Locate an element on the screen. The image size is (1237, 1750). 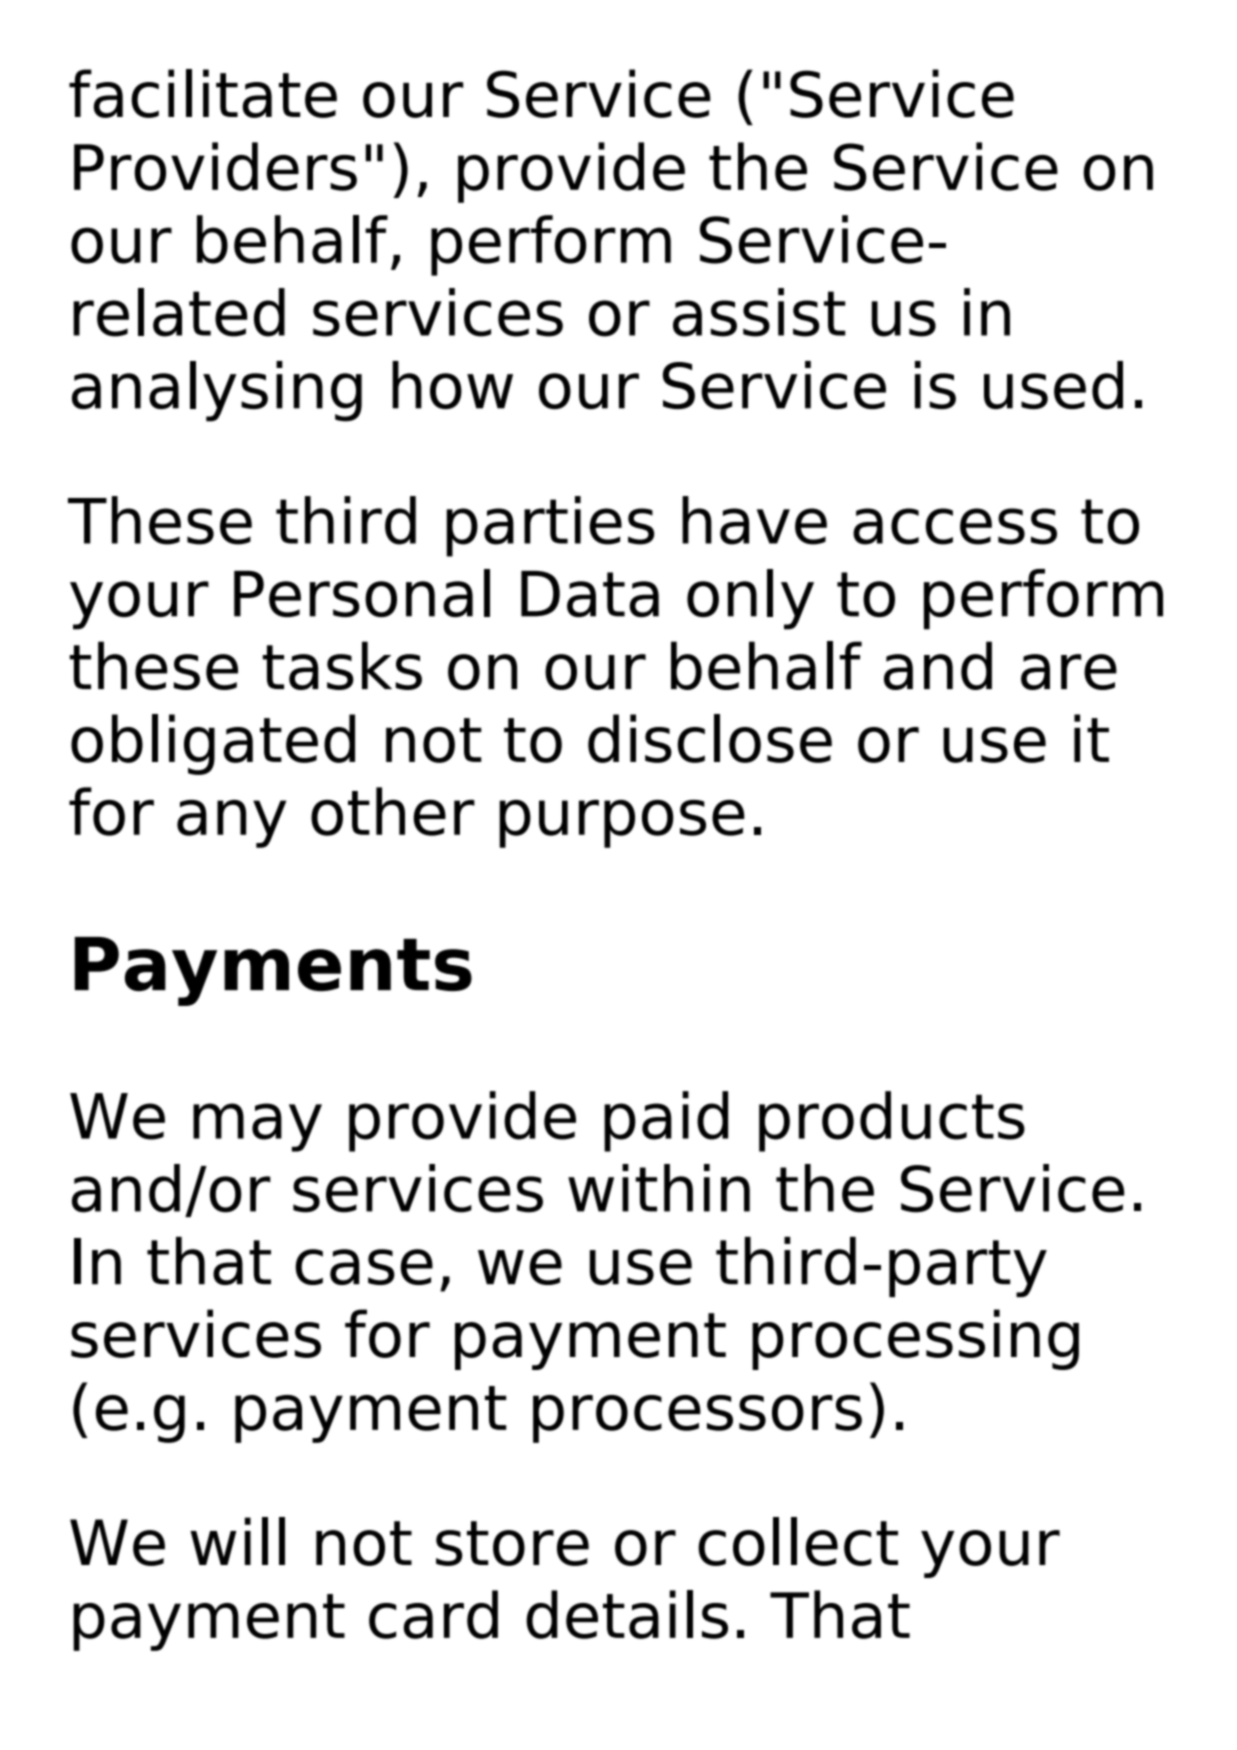
assist is located at coordinates (759, 312).
